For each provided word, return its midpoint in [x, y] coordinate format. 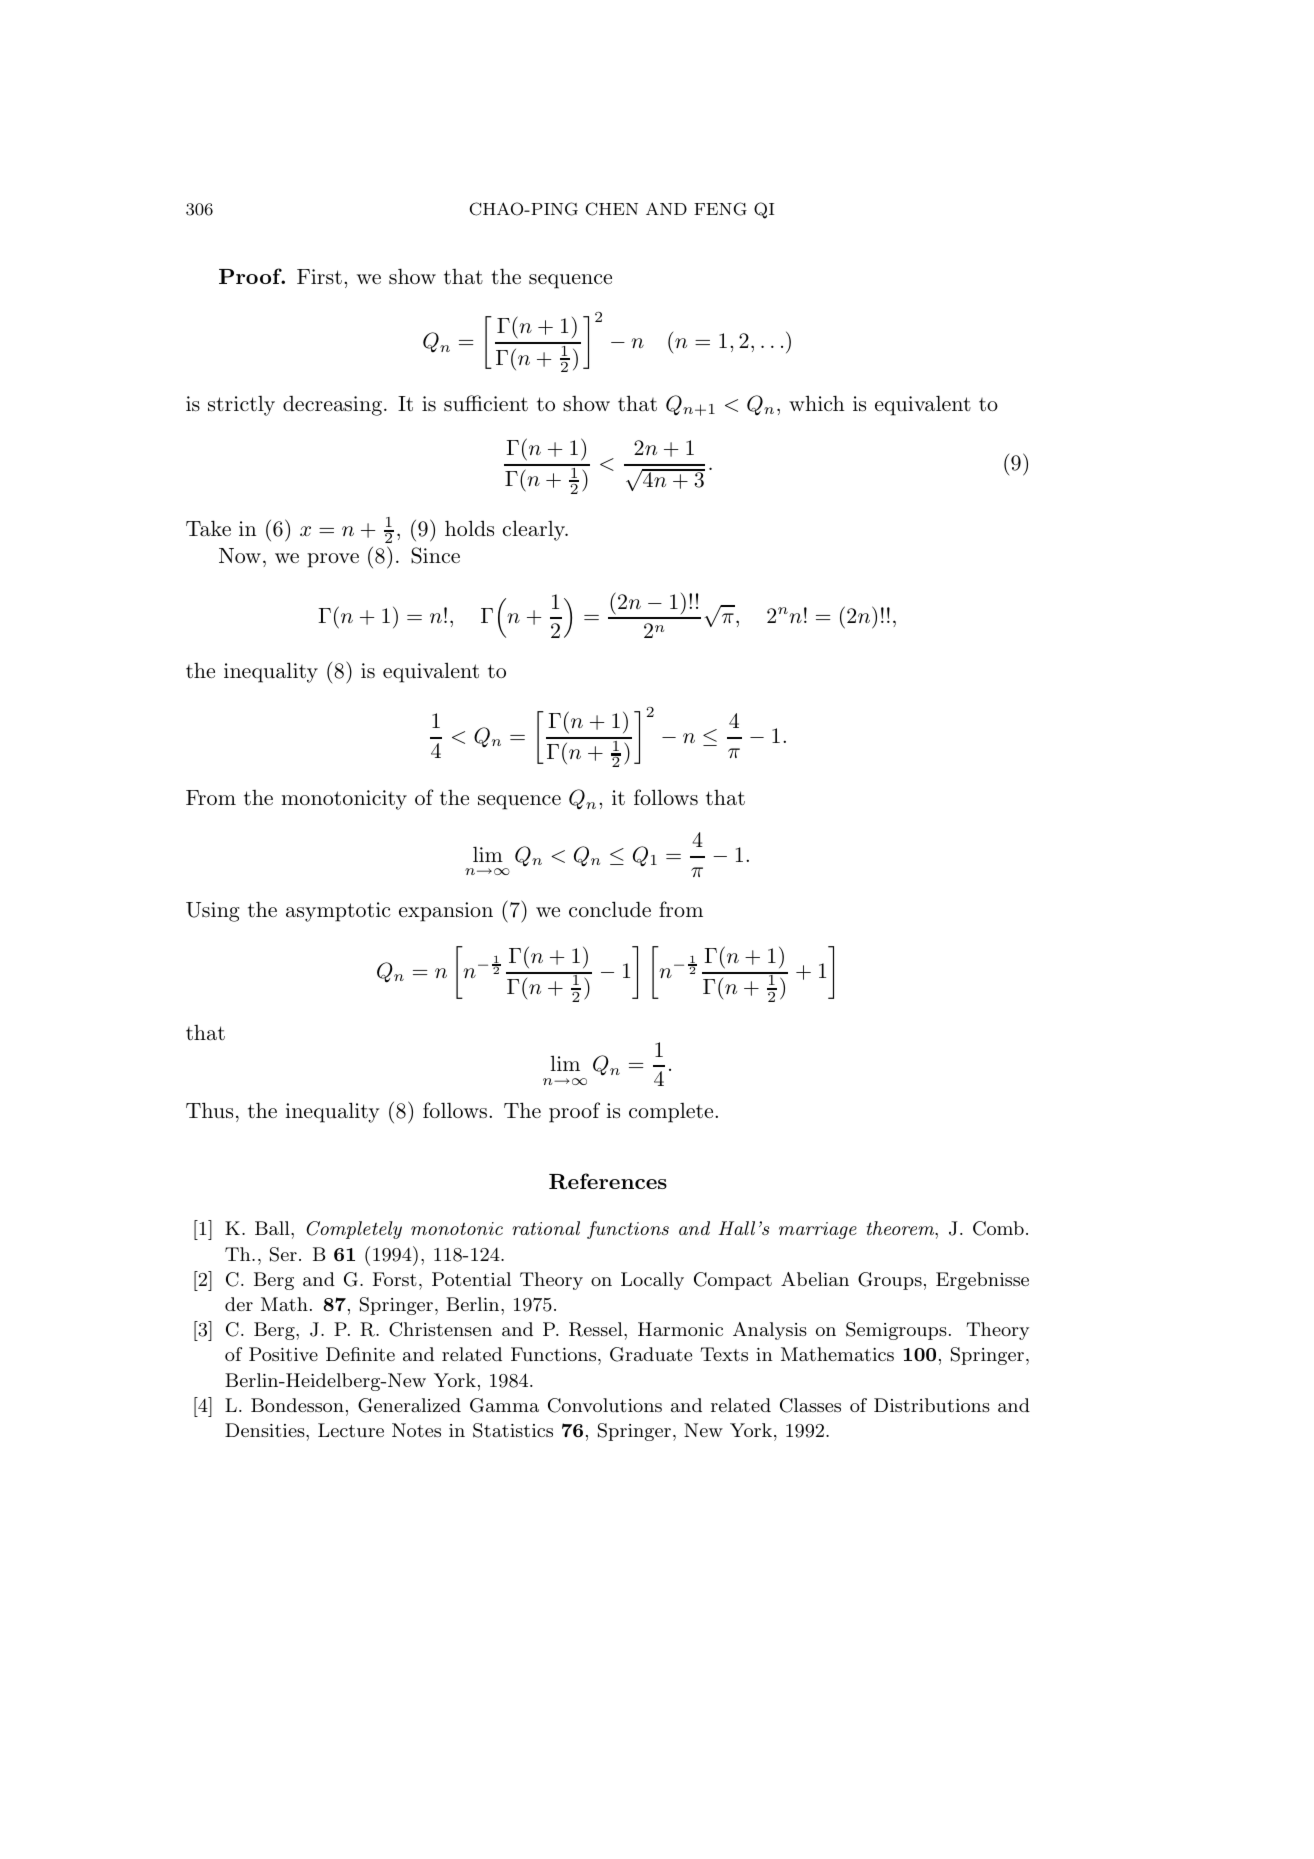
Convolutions [605, 1405]
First [319, 276]
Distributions [932, 1405]
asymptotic [338, 912]
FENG [720, 209]
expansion [446, 912]
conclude [610, 909]
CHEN [612, 209]
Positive [283, 1354]
